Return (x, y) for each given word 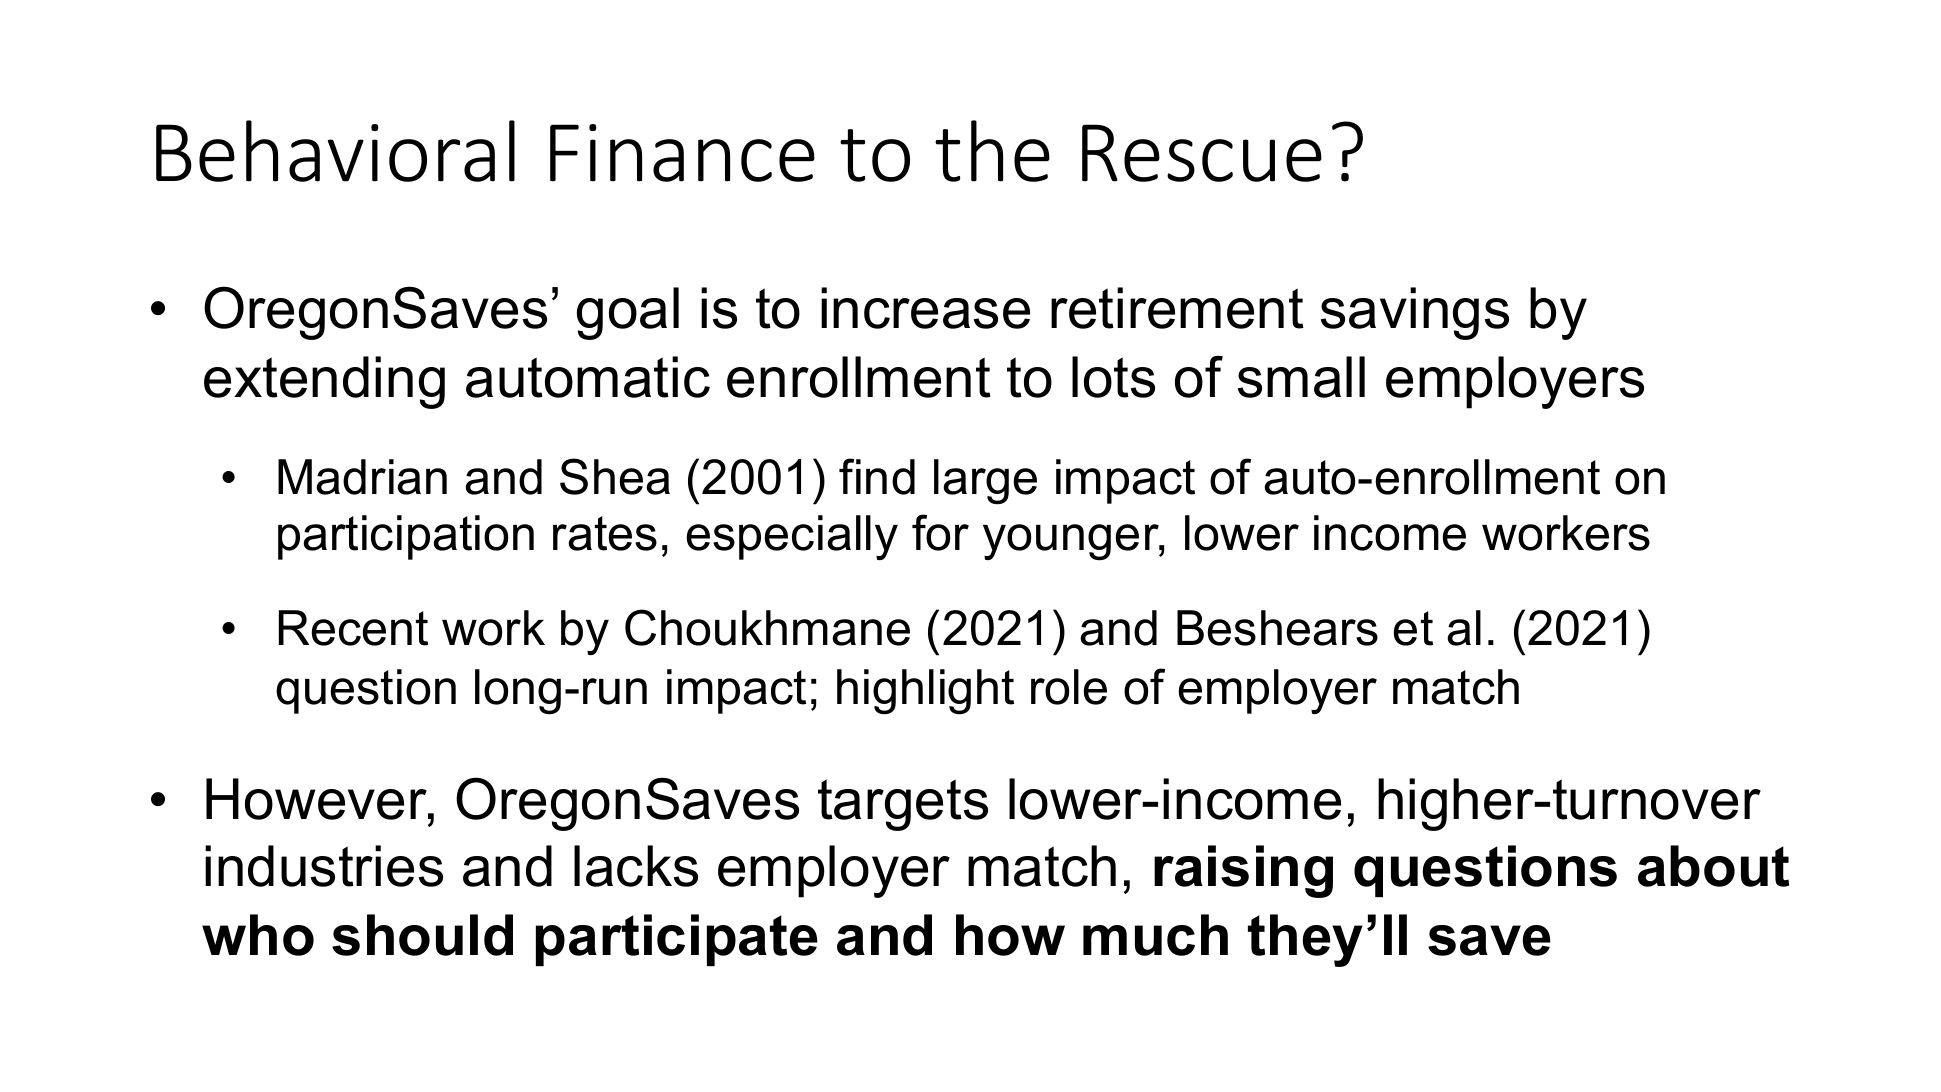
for (940, 532)
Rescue (1202, 153)
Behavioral (335, 151)
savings (1415, 313)
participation (406, 537)
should (422, 935)
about (1713, 866)
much (1155, 935)
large (985, 482)
